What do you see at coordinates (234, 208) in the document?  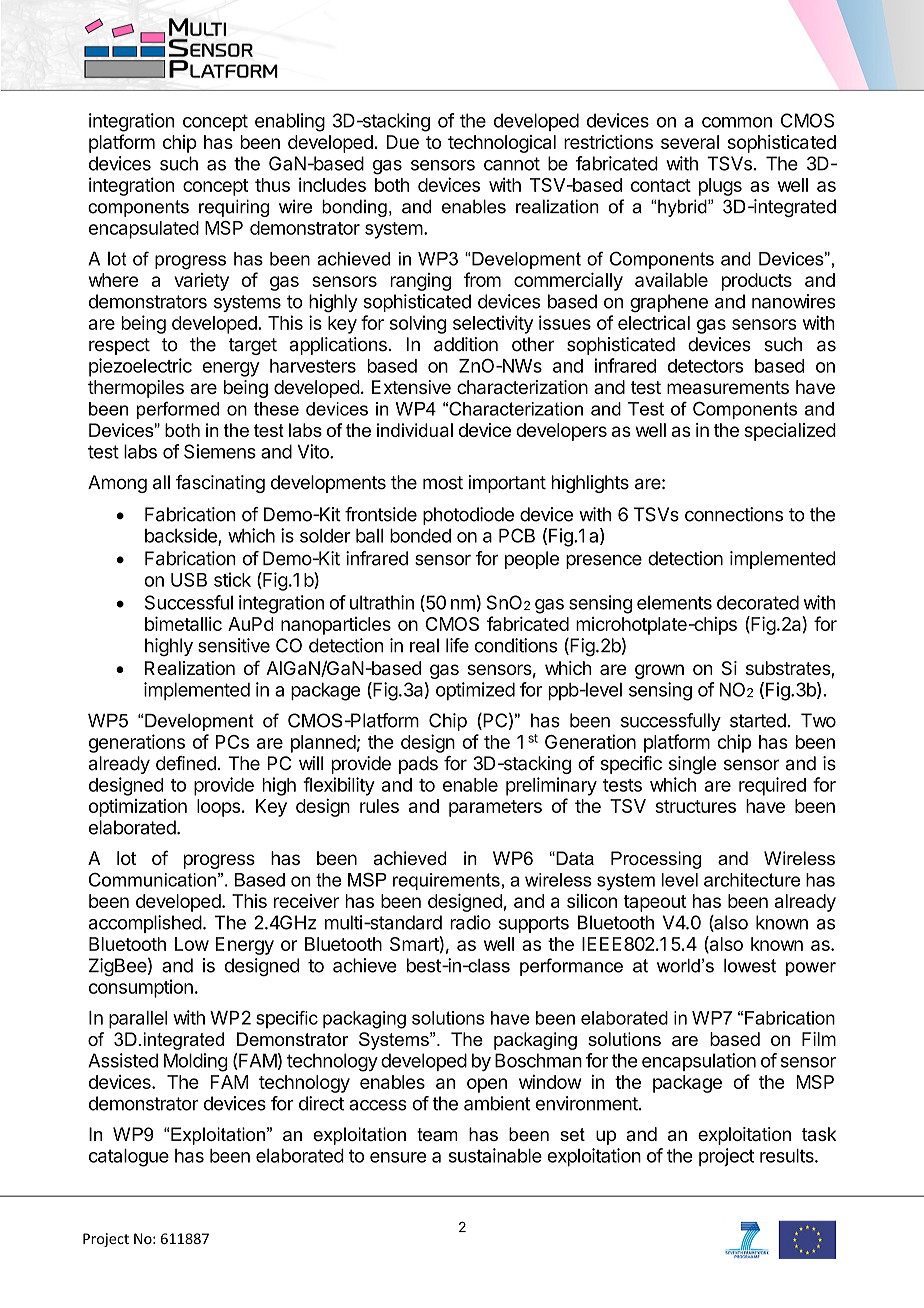 I see `requiring` at bounding box center [234, 208].
